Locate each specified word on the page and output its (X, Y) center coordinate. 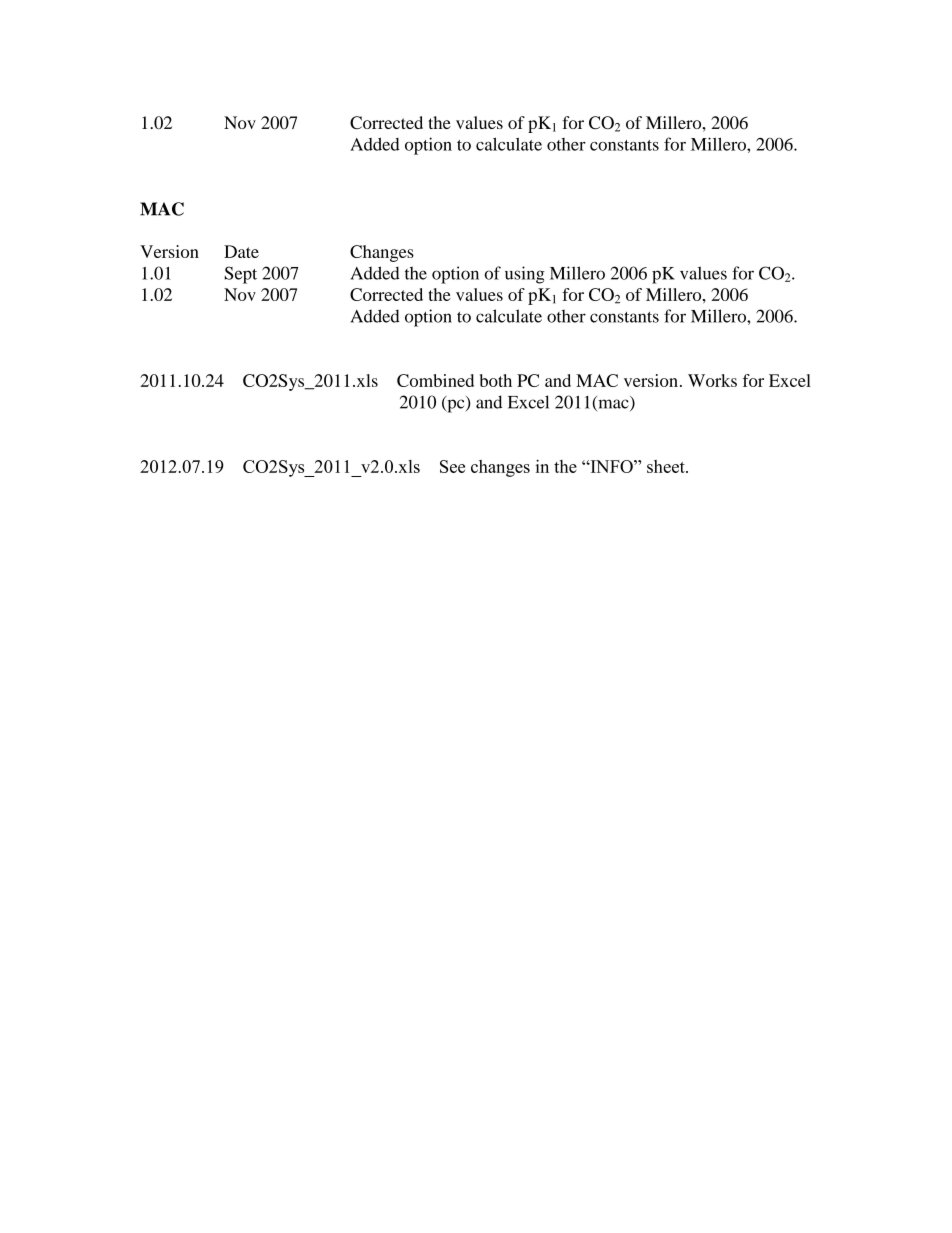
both (496, 380)
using (525, 275)
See (452, 466)
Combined (435, 380)
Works (712, 380)
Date (241, 251)
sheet (667, 466)
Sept (241, 275)
